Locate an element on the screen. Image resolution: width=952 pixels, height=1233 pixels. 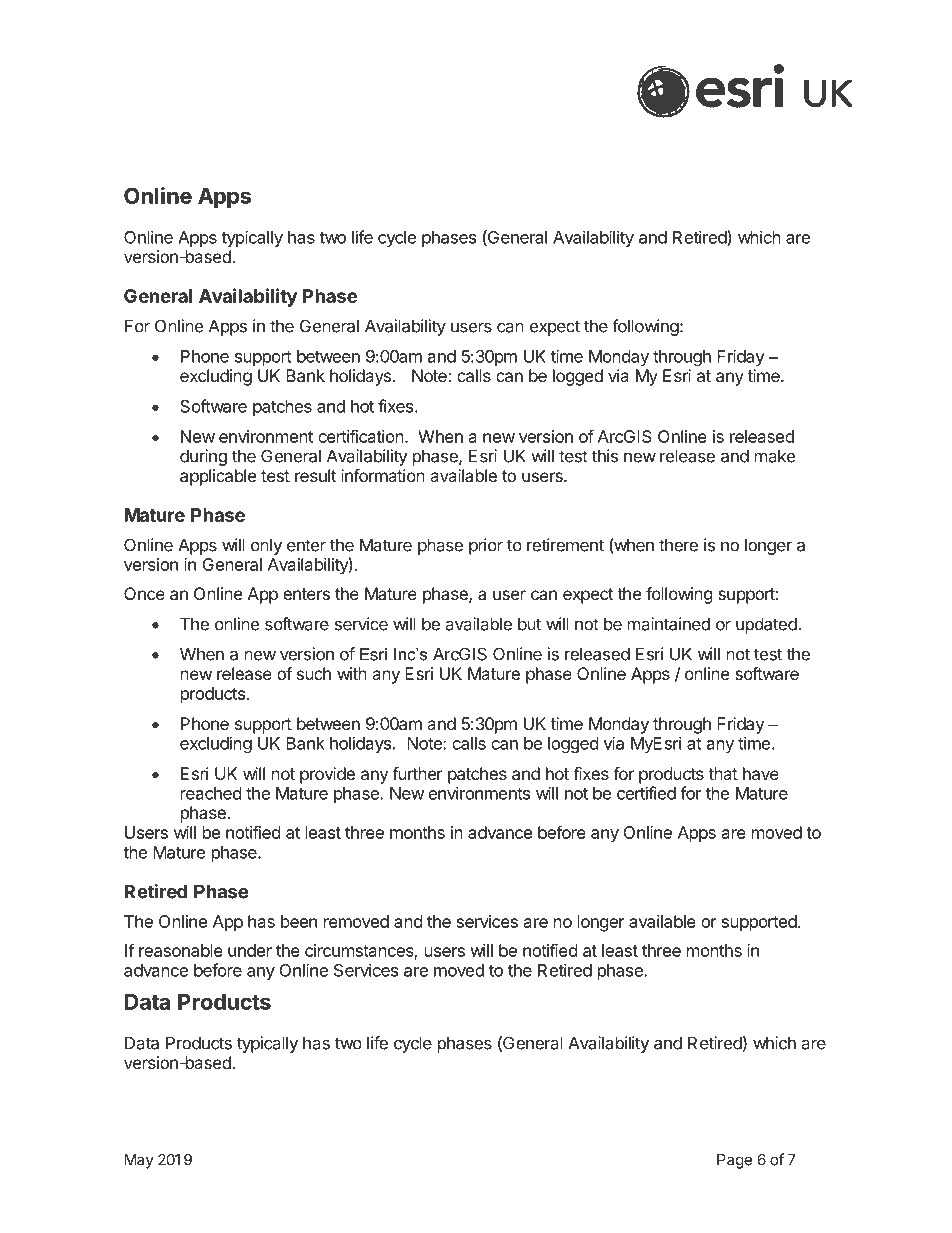
under is located at coordinates (250, 950).
